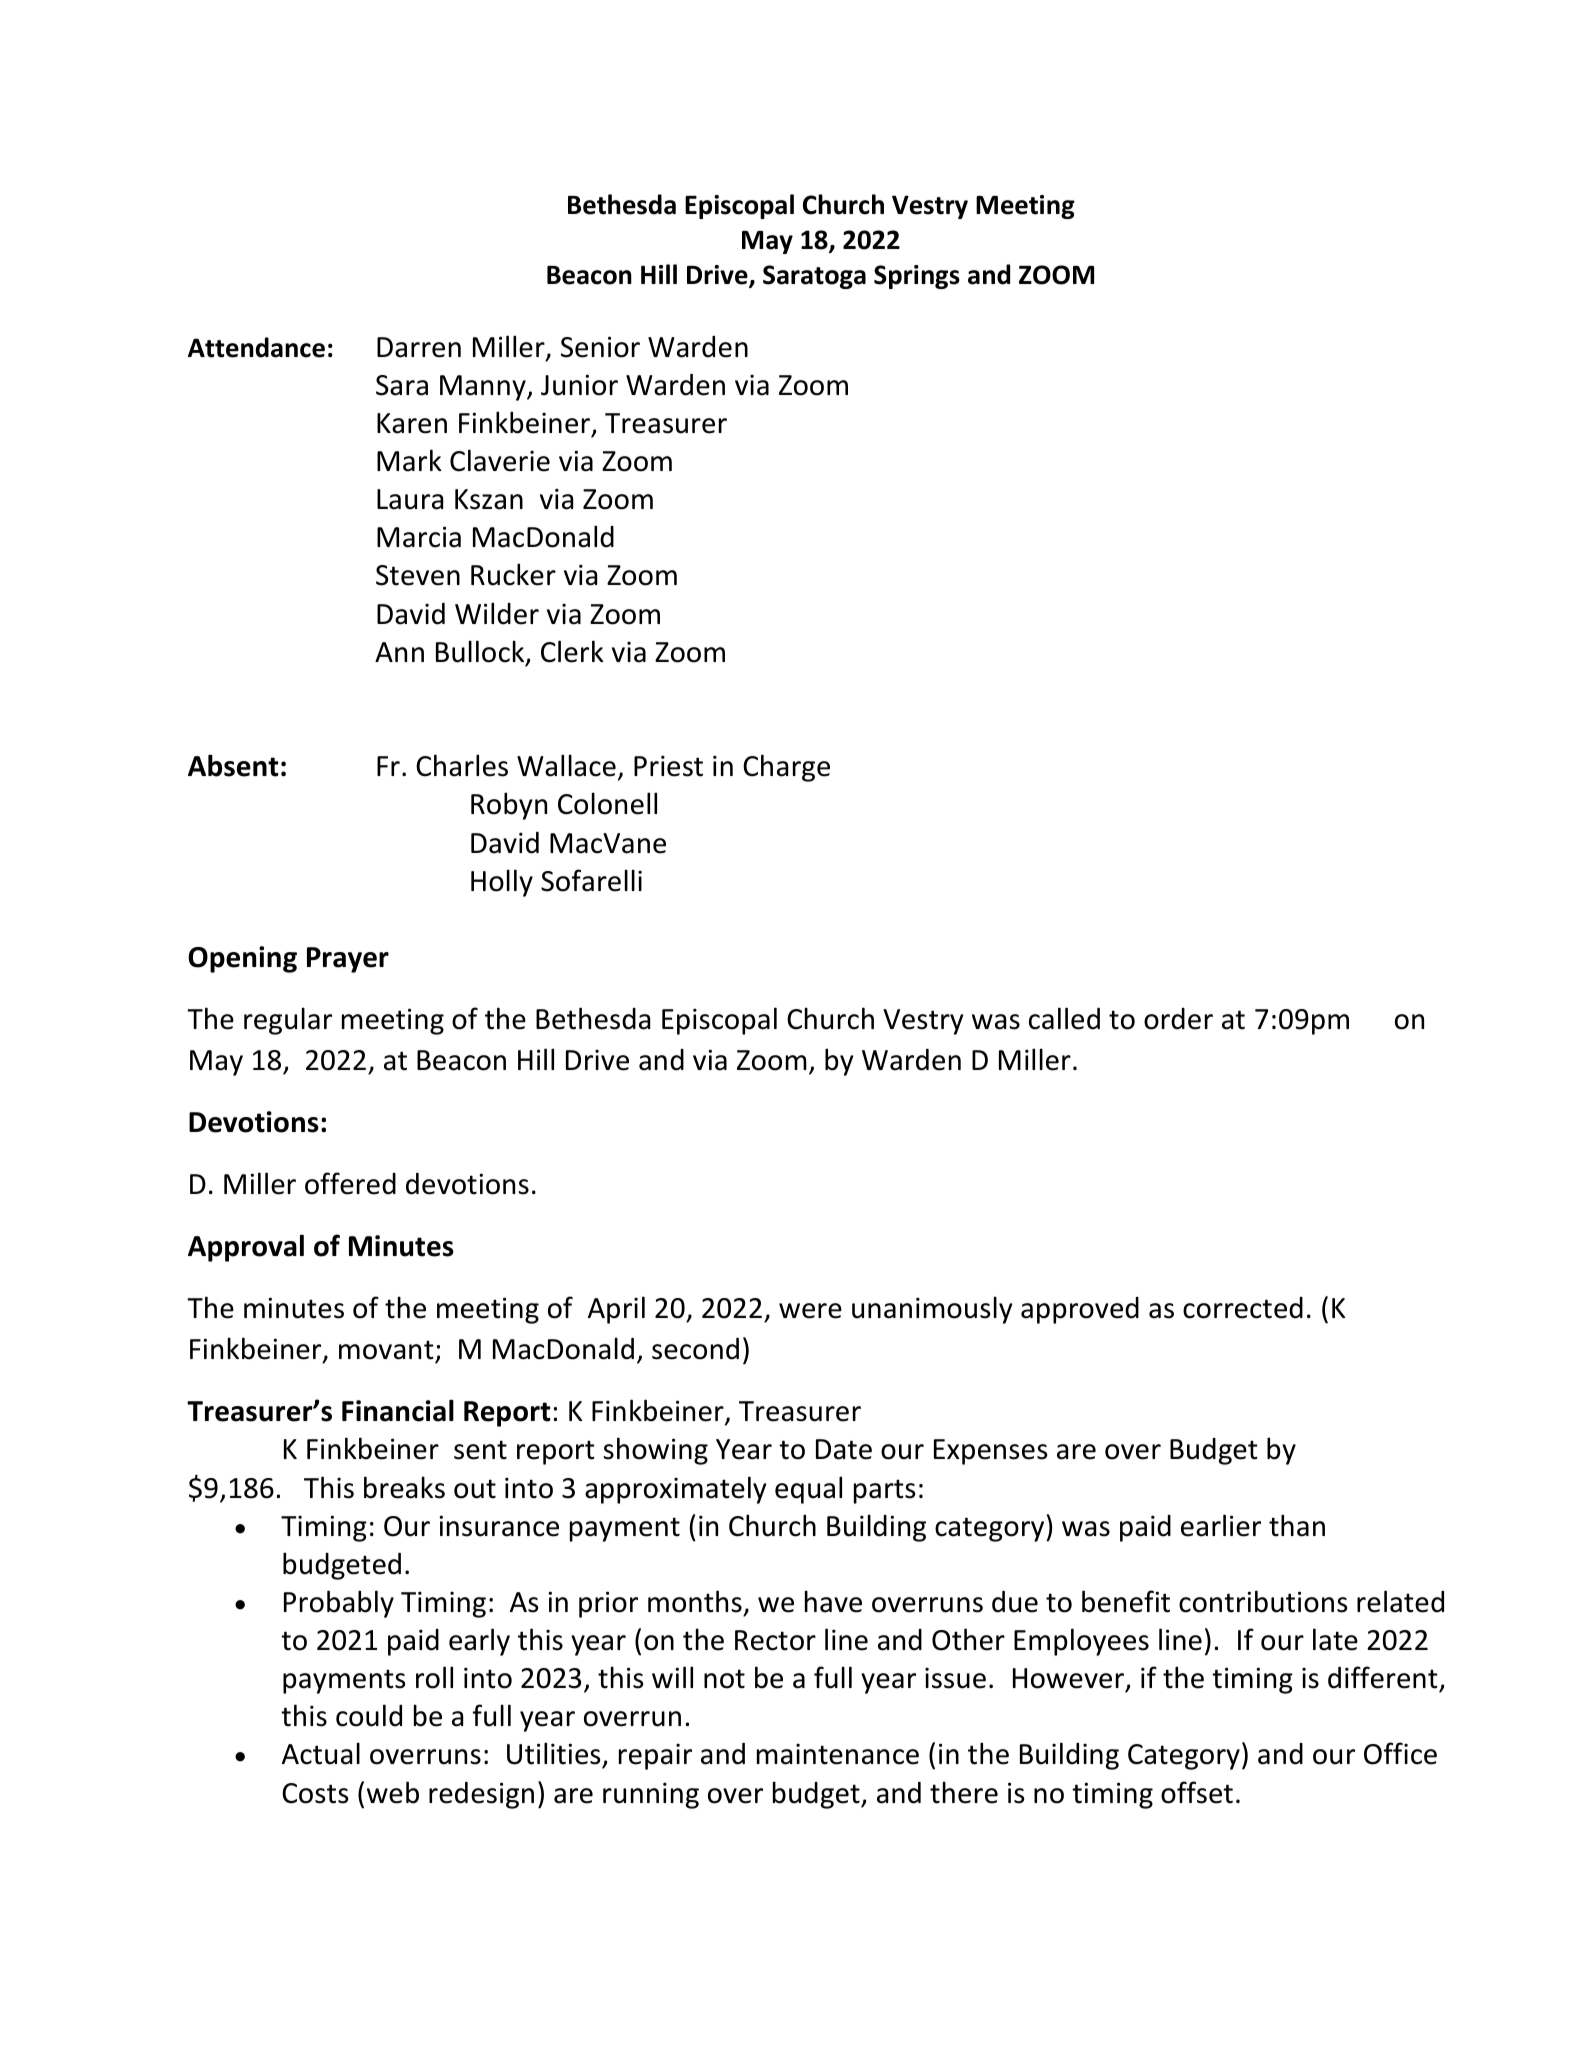  What do you see at coordinates (1243, 1308) in the document?
I see `corrected` at bounding box center [1243, 1308].
